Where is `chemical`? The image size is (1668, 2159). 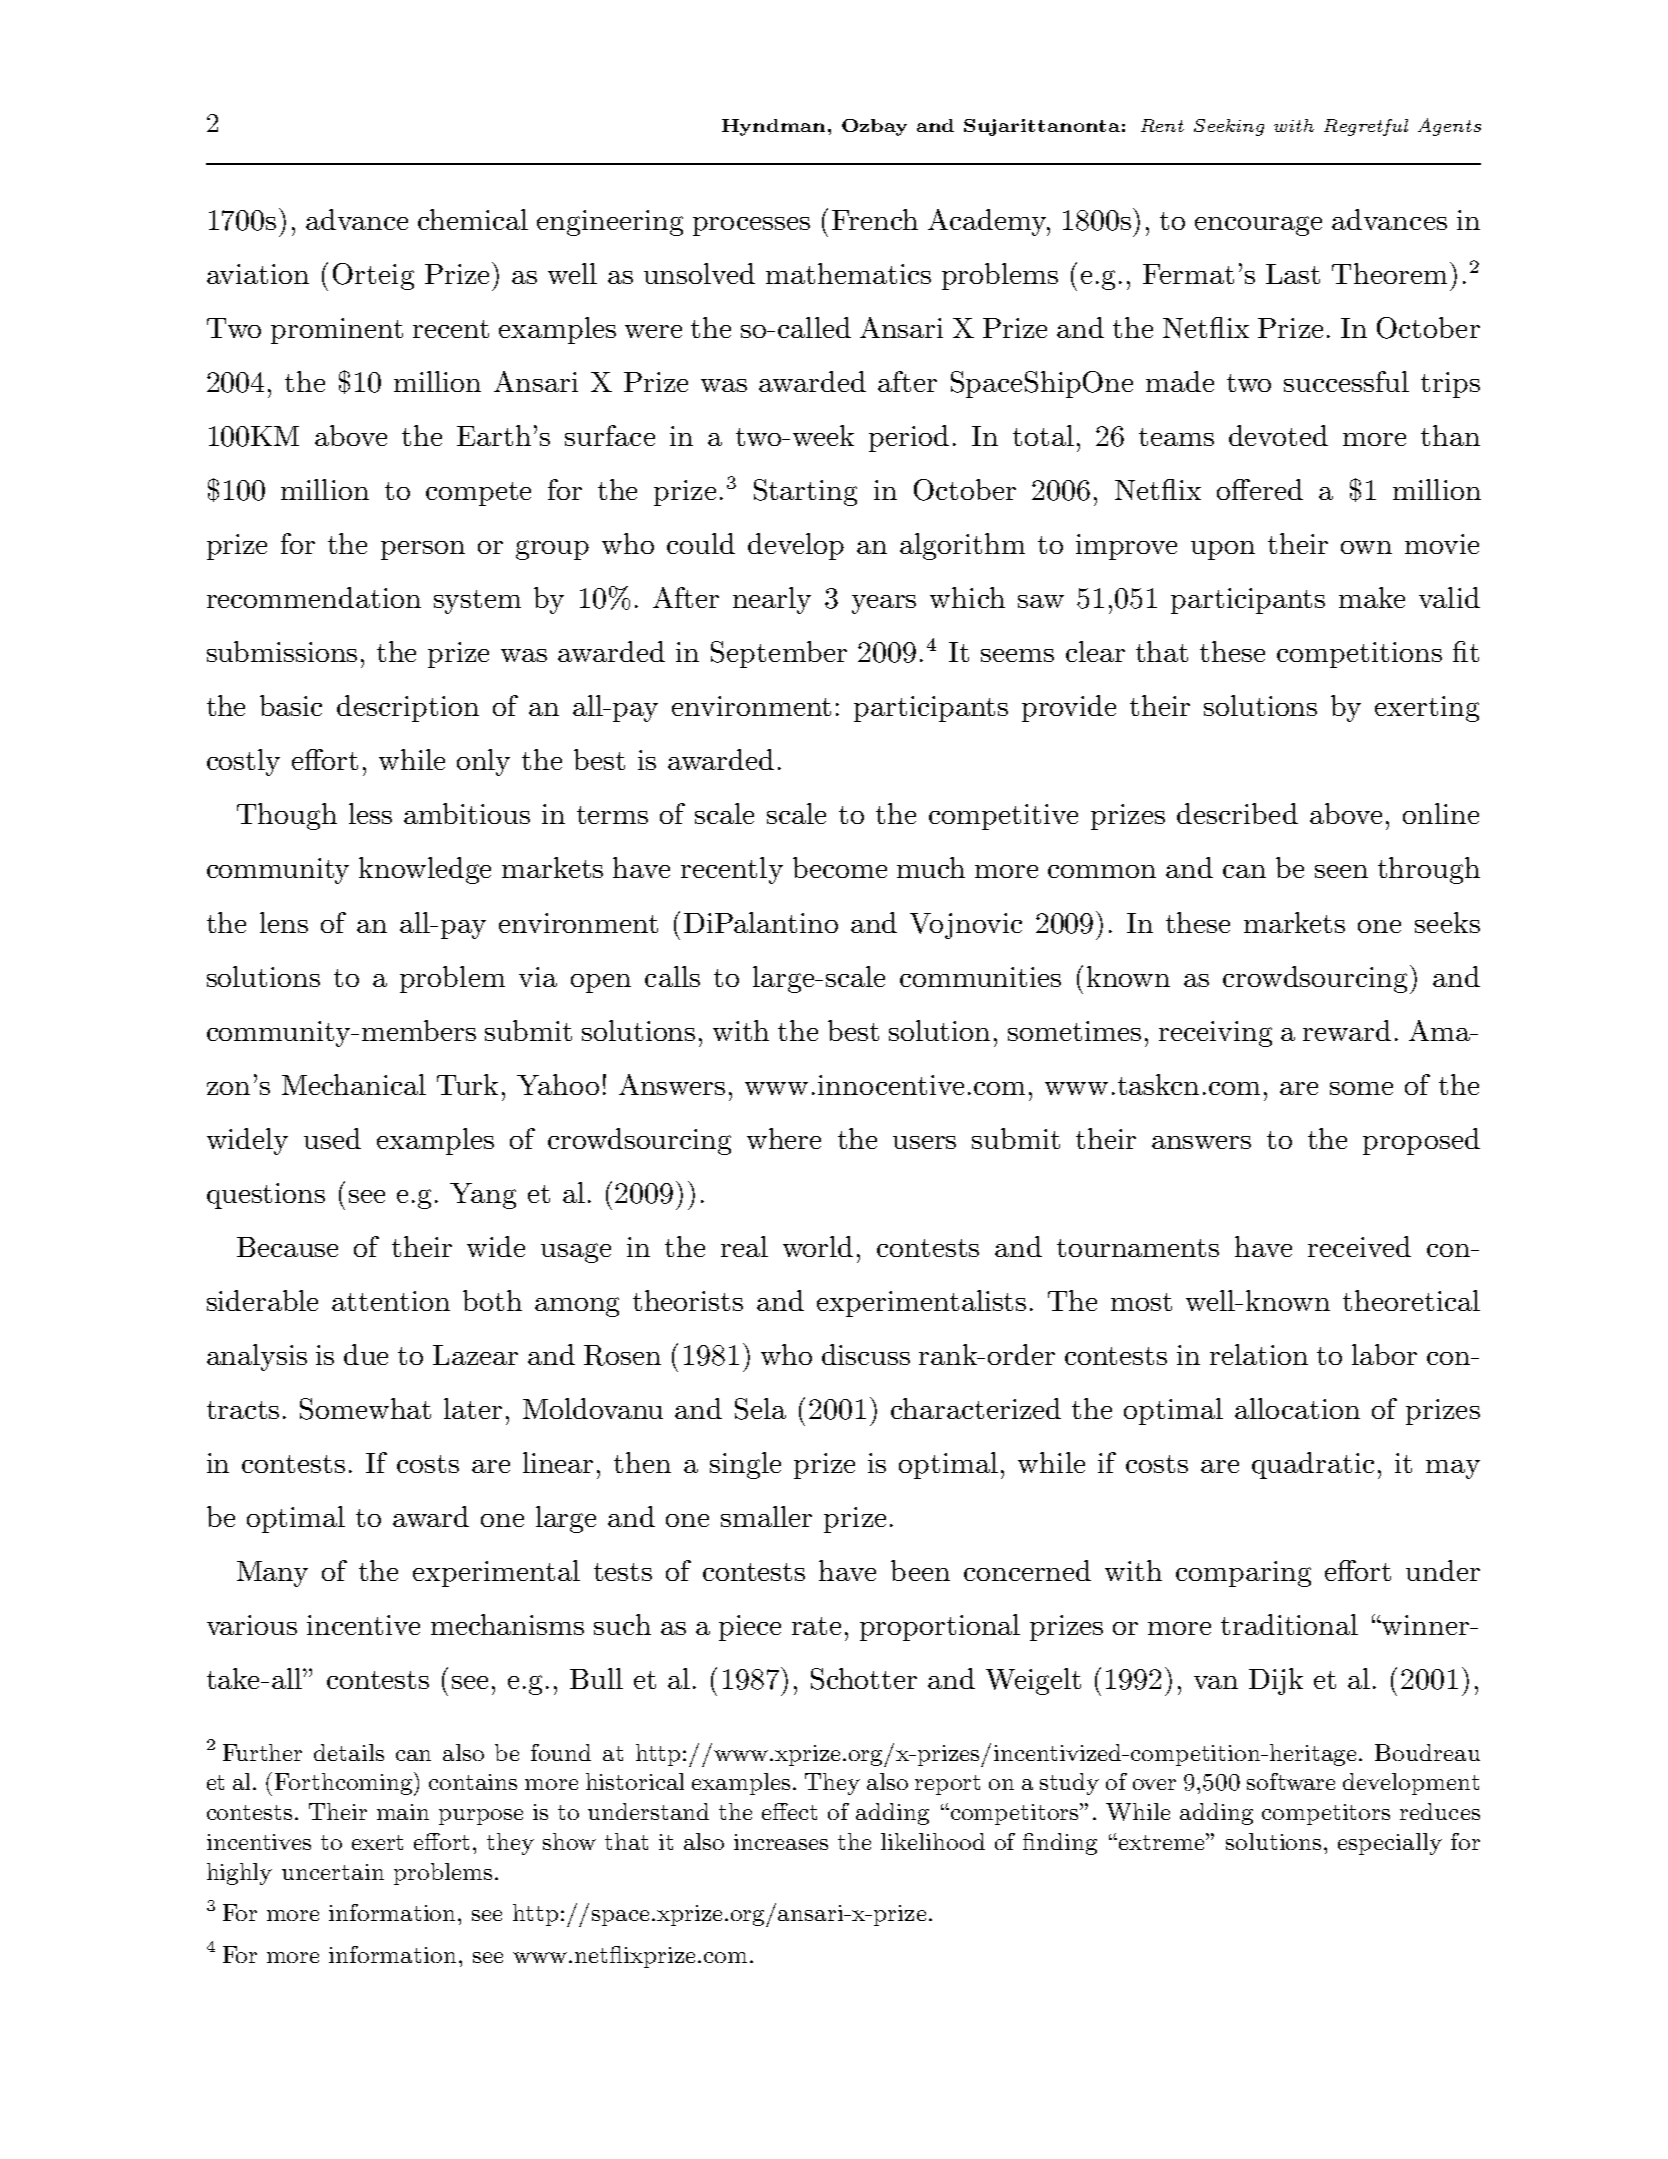
chemical is located at coordinates (473, 219).
